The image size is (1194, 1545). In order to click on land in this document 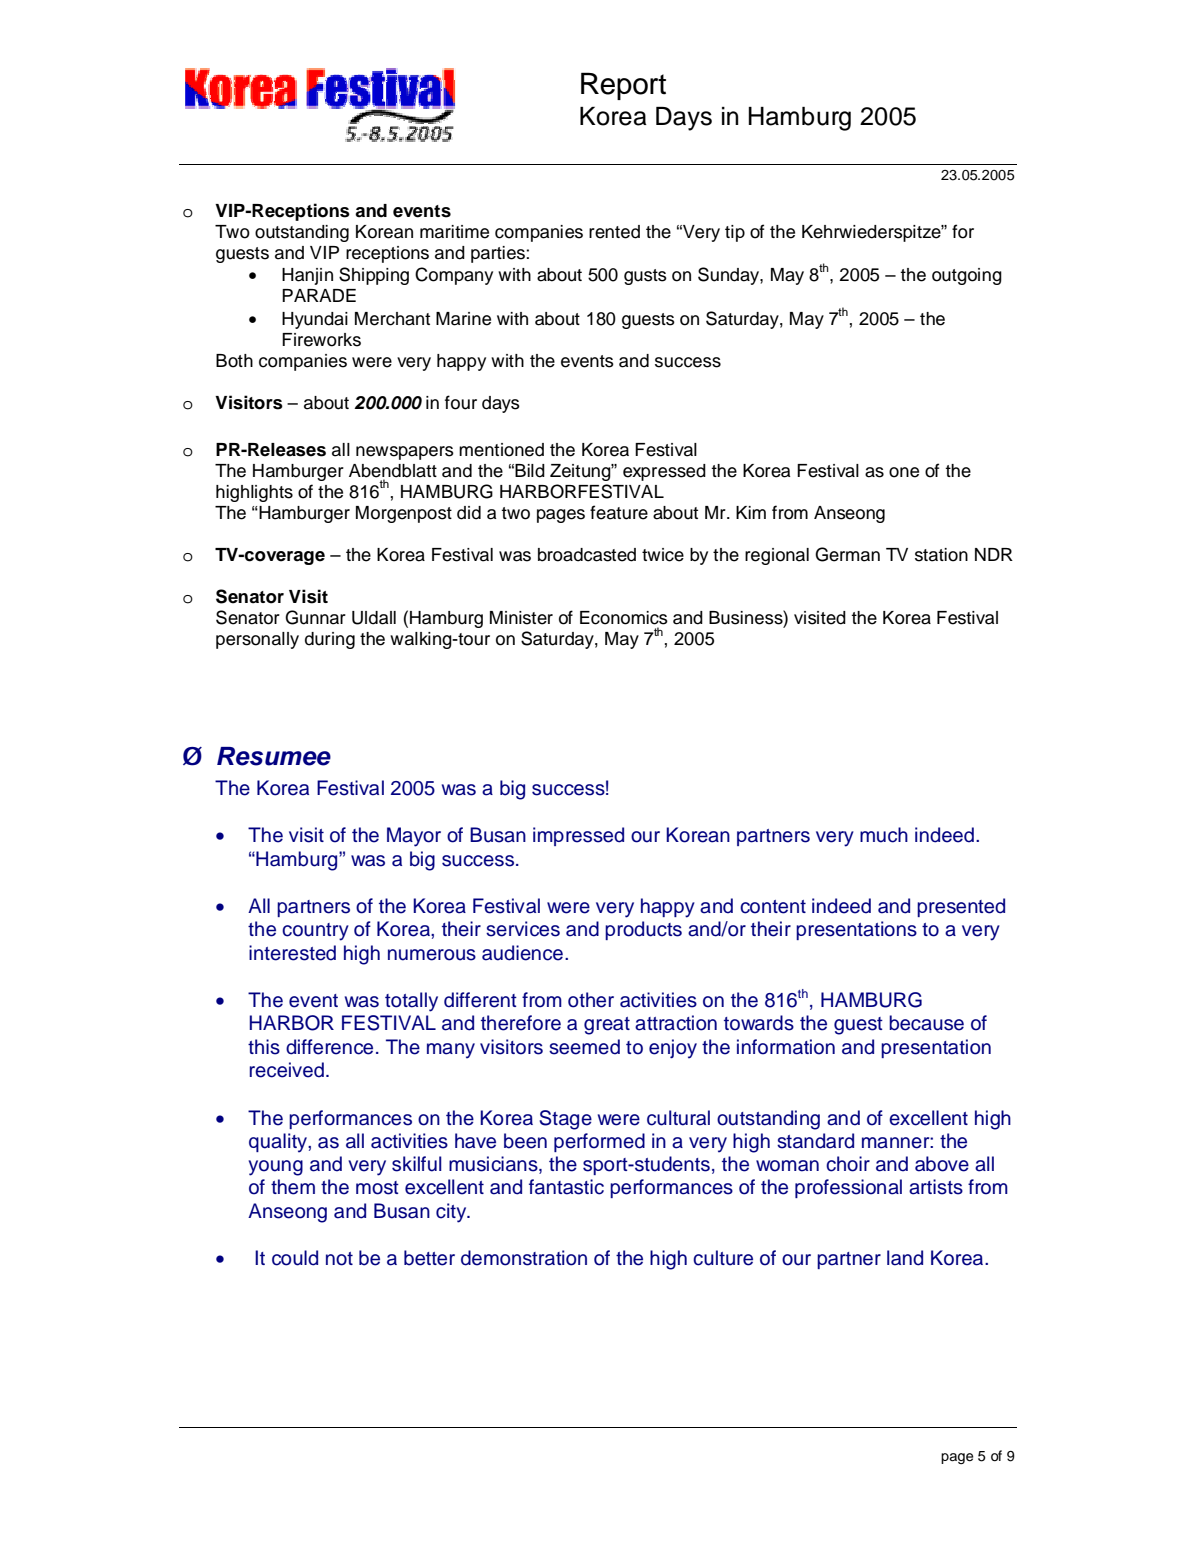, I will do `click(905, 1258)`.
